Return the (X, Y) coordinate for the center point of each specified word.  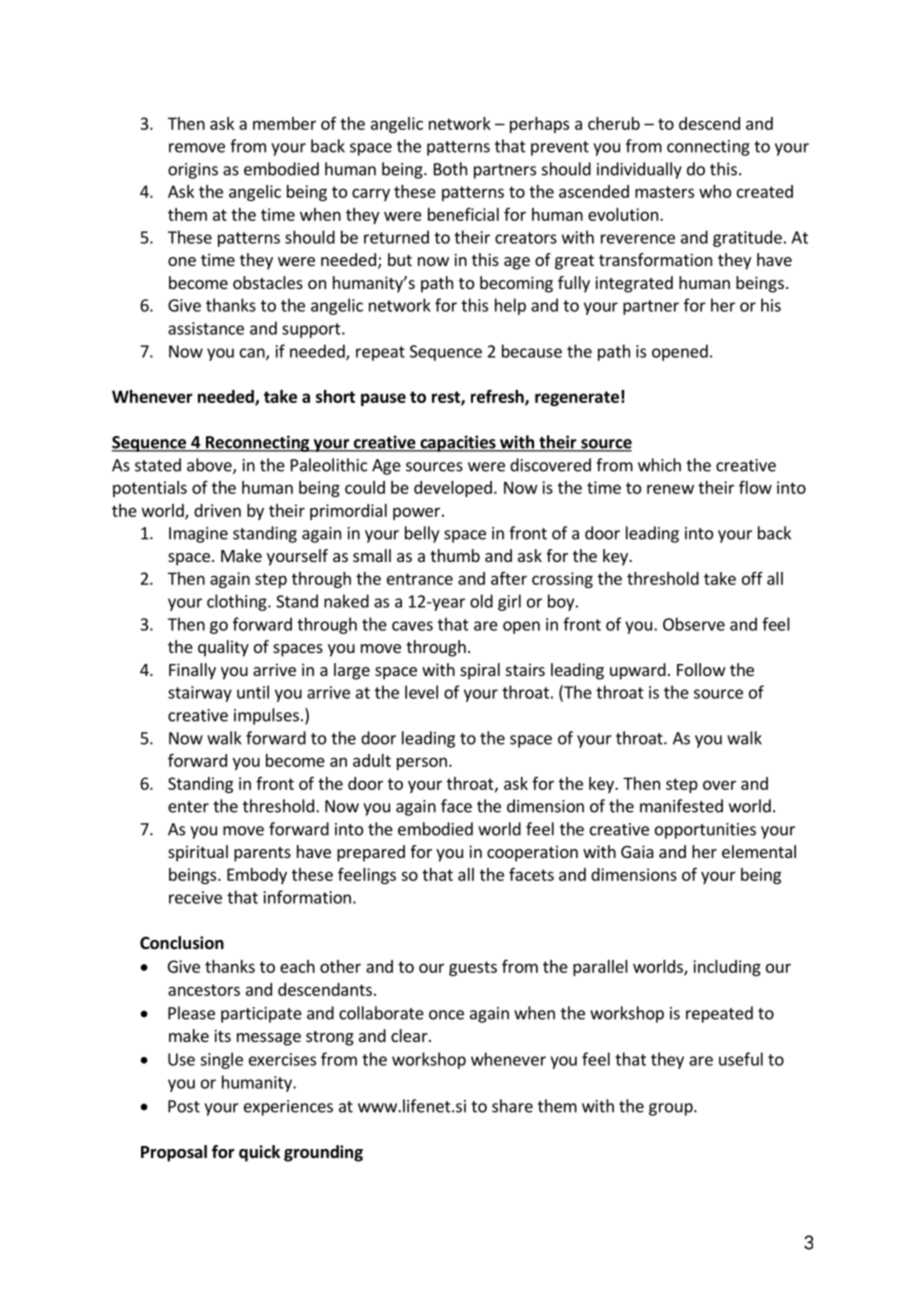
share (512, 1106)
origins (193, 171)
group (672, 1109)
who (715, 191)
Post (184, 1106)
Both (450, 169)
